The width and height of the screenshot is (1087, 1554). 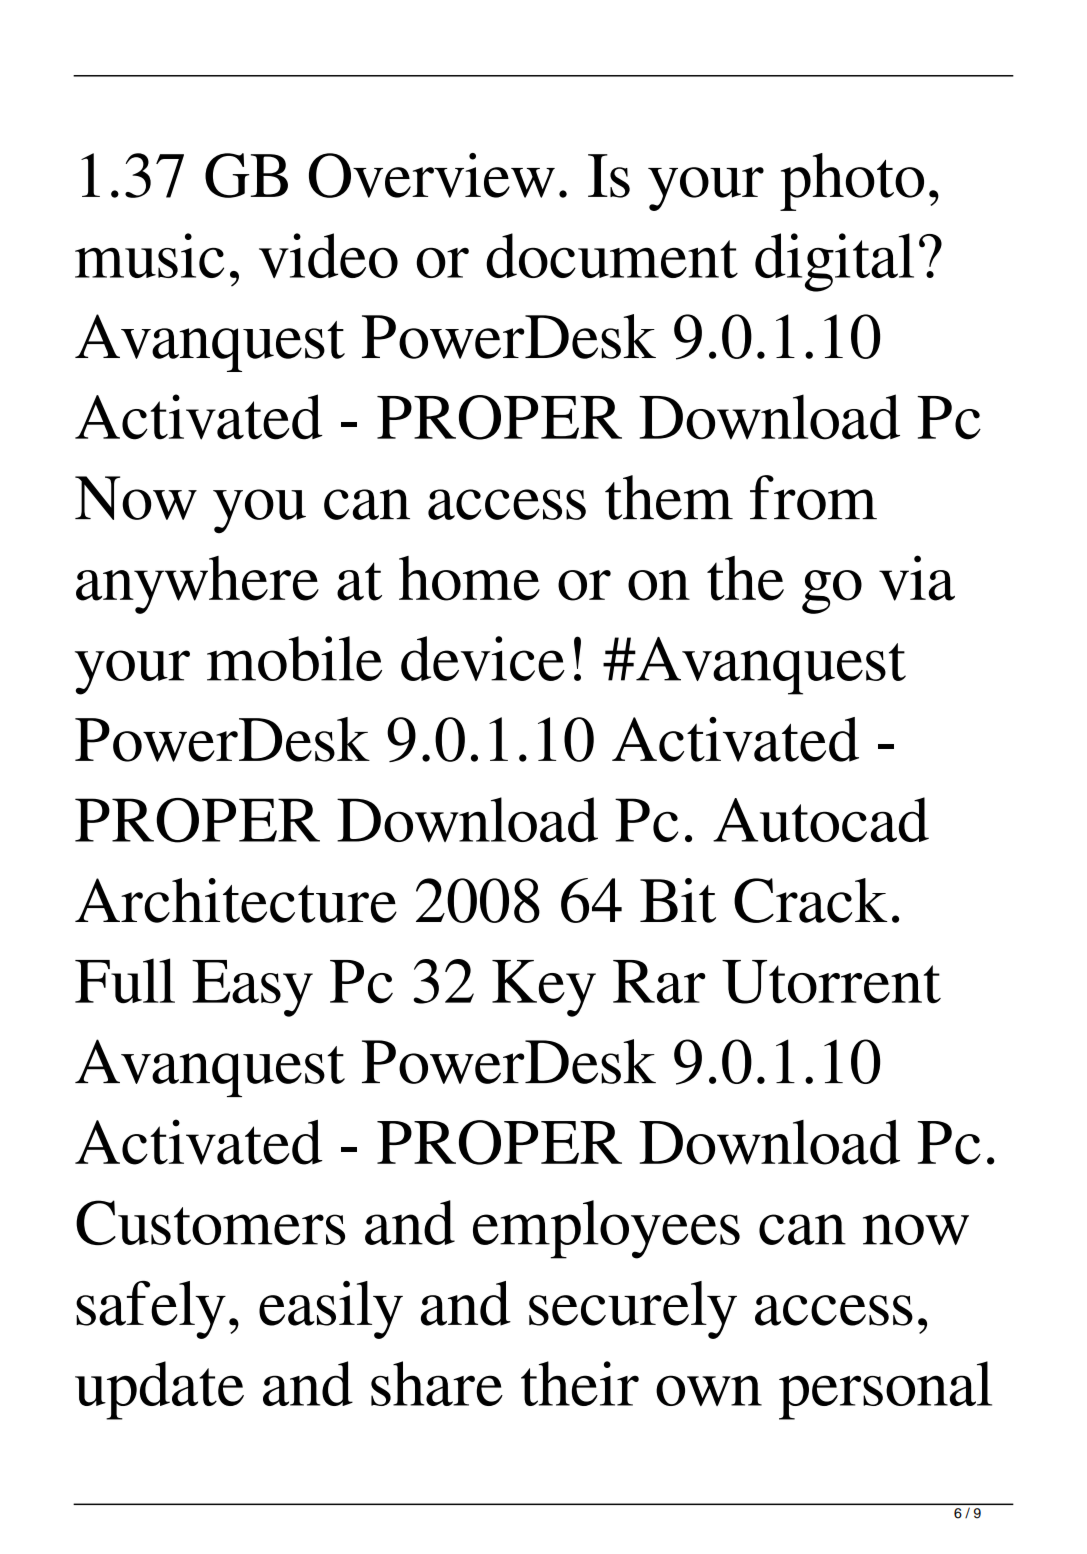 I want to click on Autocad, so click(x=821, y=819).
